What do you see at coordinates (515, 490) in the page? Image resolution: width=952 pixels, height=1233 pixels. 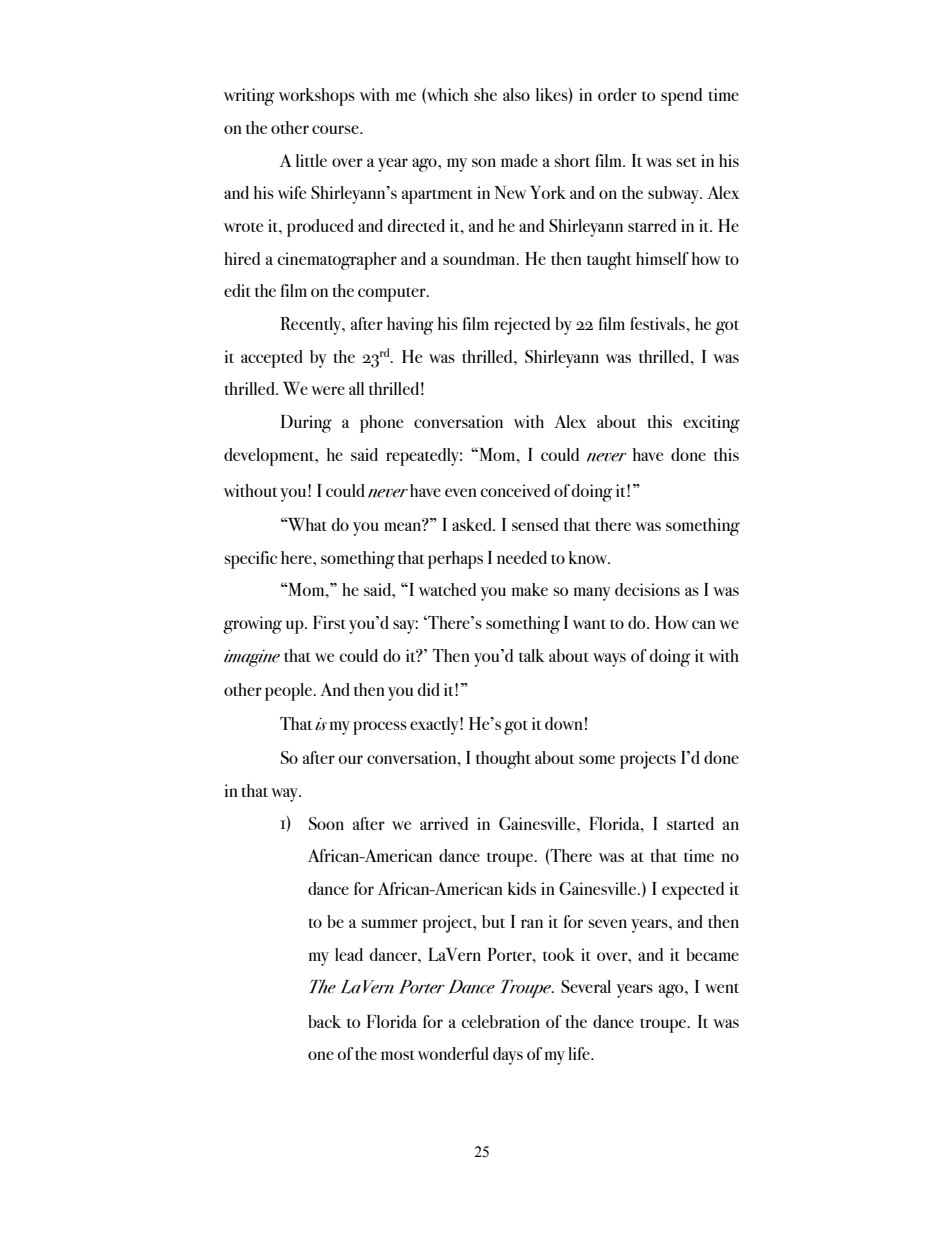 I see `conceived` at bounding box center [515, 490].
